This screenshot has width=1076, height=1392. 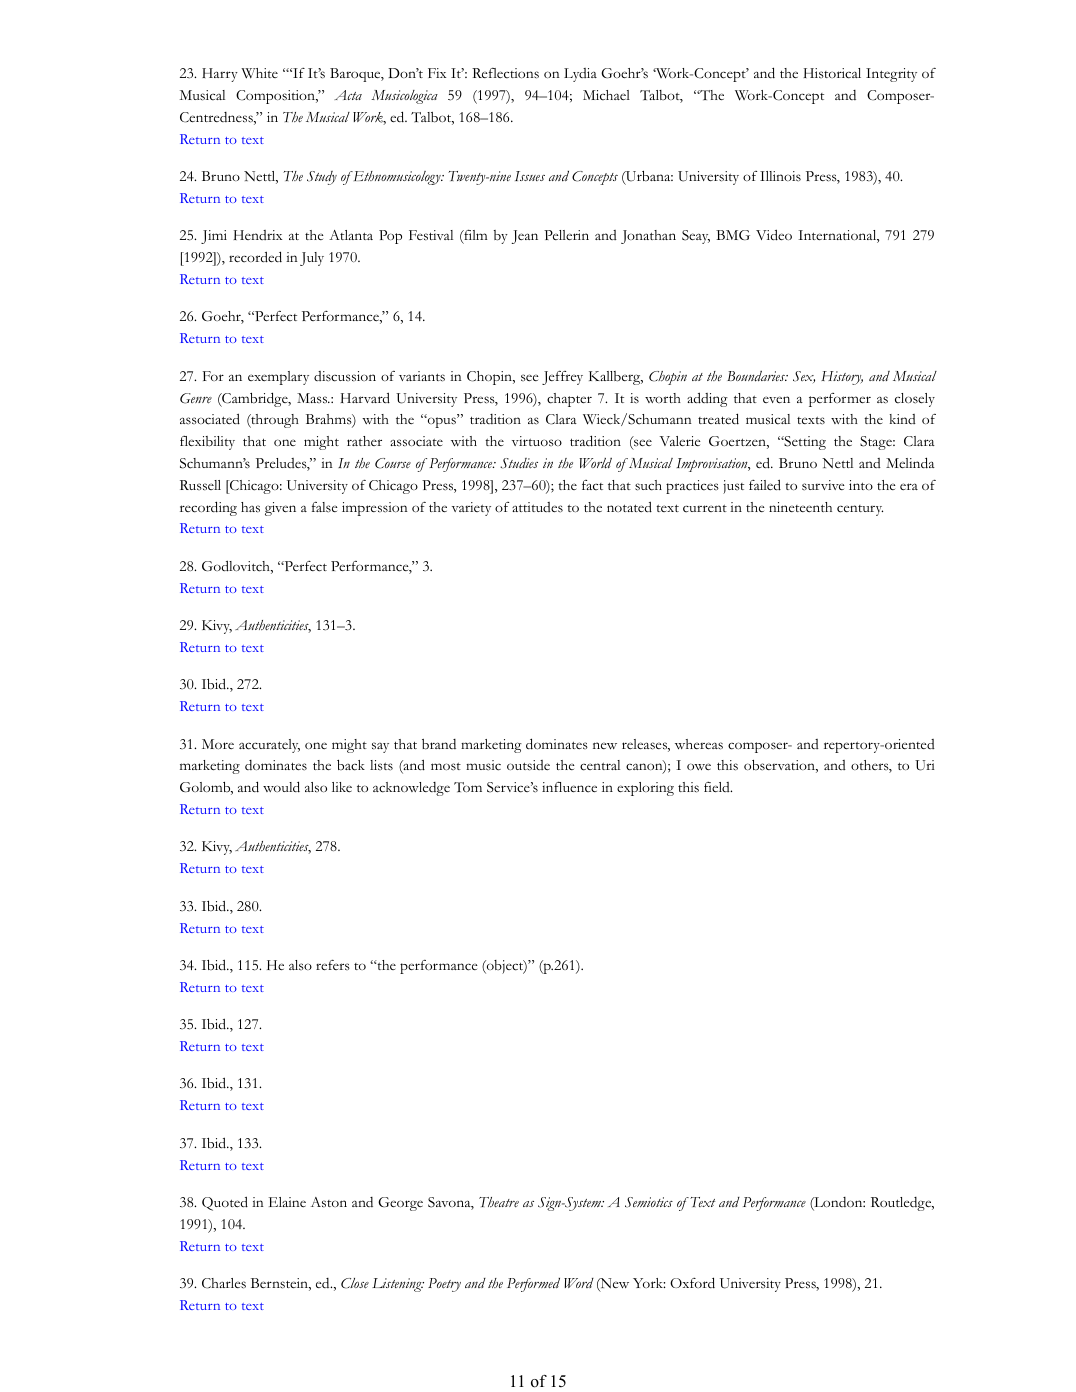 I want to click on Word, so click(x=579, y=1283).
